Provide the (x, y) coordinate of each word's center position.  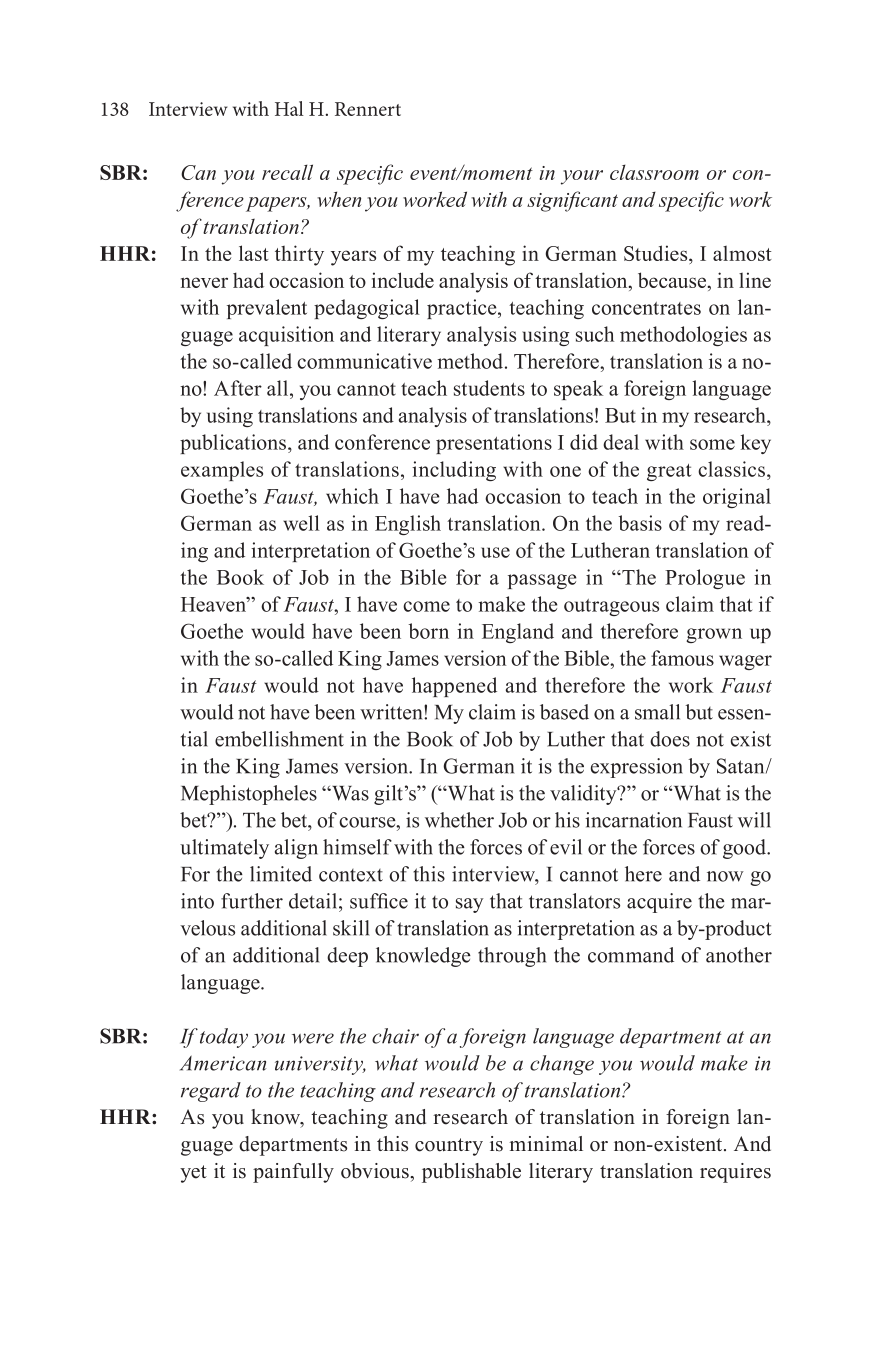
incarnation (633, 820)
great (669, 472)
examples (222, 471)
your (582, 177)
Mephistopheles (249, 795)
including (454, 471)
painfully (293, 1173)
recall (287, 172)
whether (459, 820)
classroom (654, 172)
